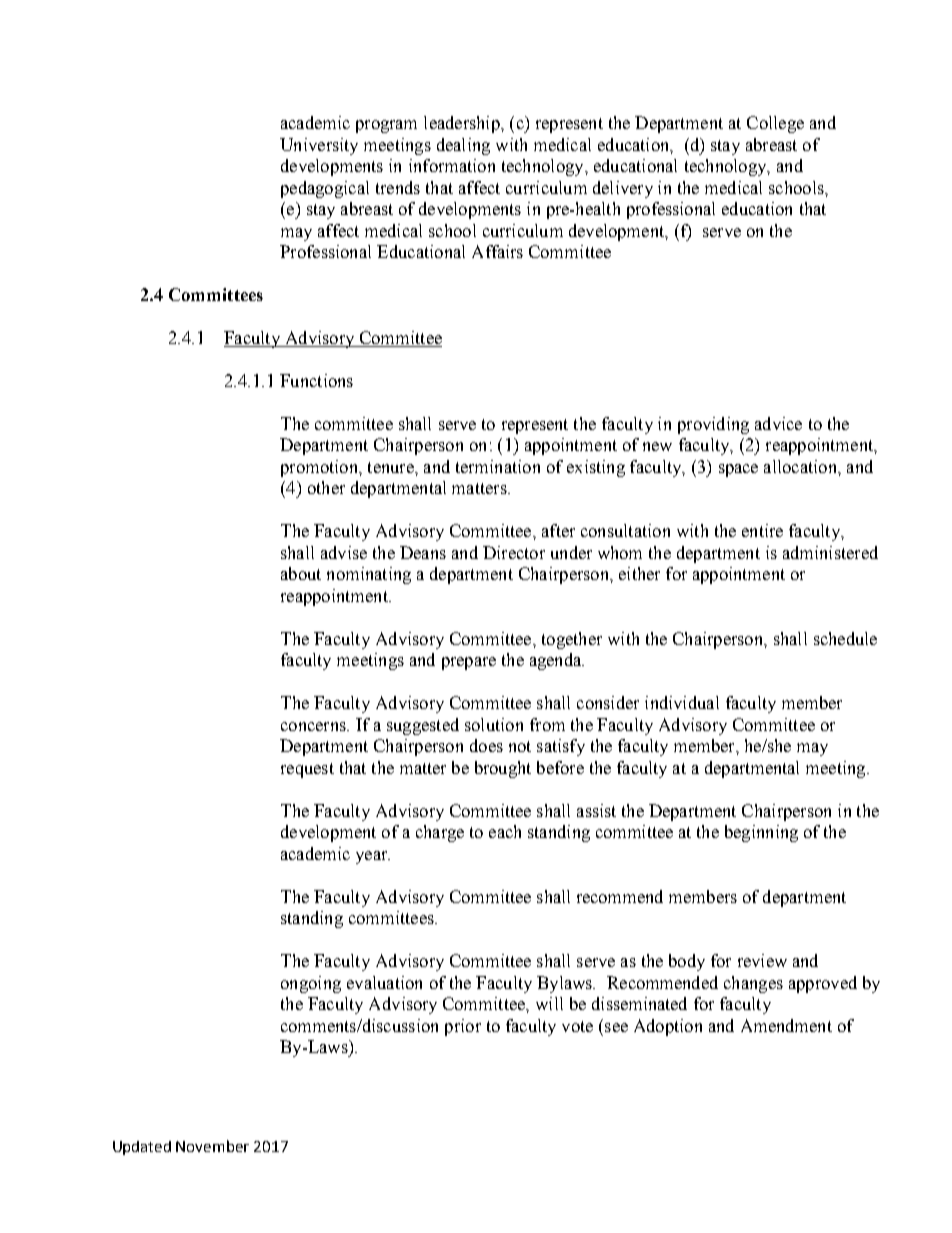  Describe the element at coordinates (212, 1146) in the screenshot. I see `November` at that location.
